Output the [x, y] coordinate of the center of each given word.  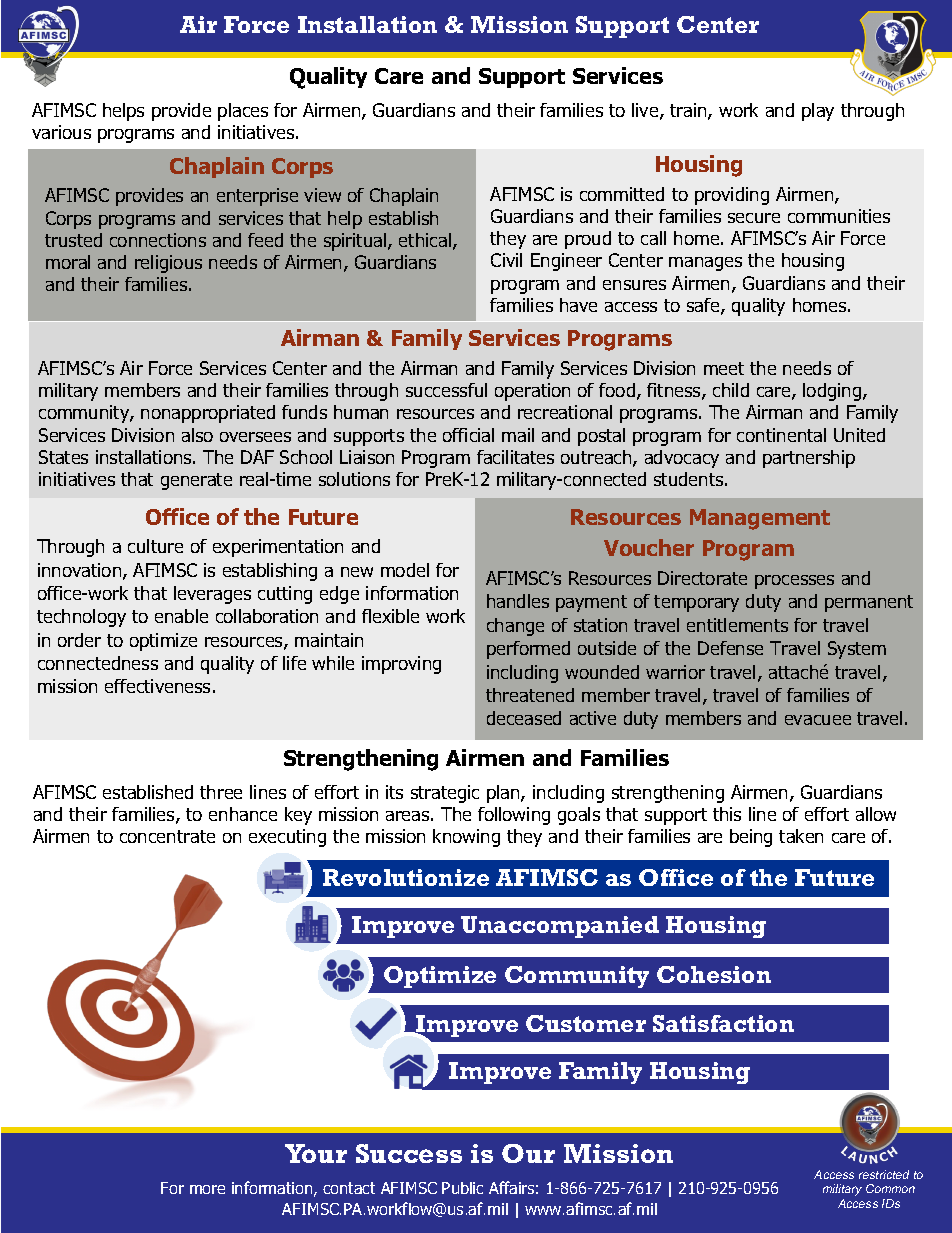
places [243, 112]
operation [532, 392]
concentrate [167, 836]
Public [462, 1188]
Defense [730, 648]
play [818, 112]
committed [622, 194]
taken [801, 836]
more [207, 1189]
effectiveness [157, 686]
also [197, 435]
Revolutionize [406, 877]
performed [528, 650]
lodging [833, 392]
